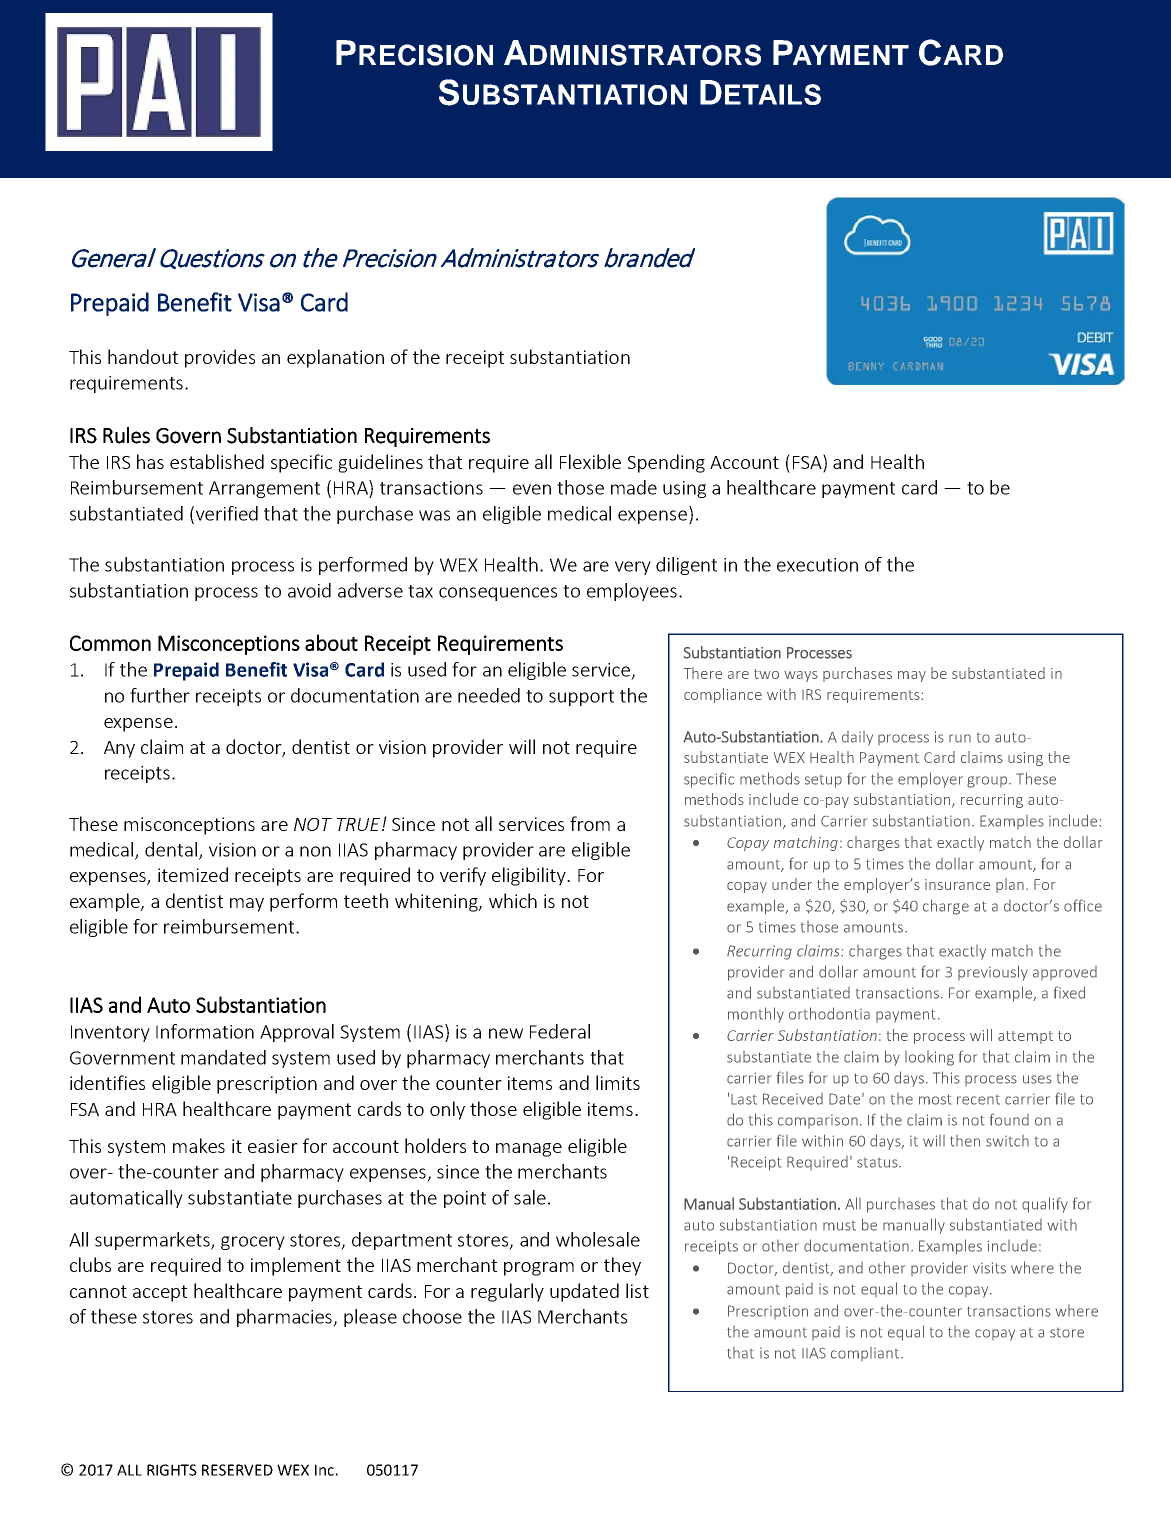  I want to click on RESERVED, so click(237, 1470).
